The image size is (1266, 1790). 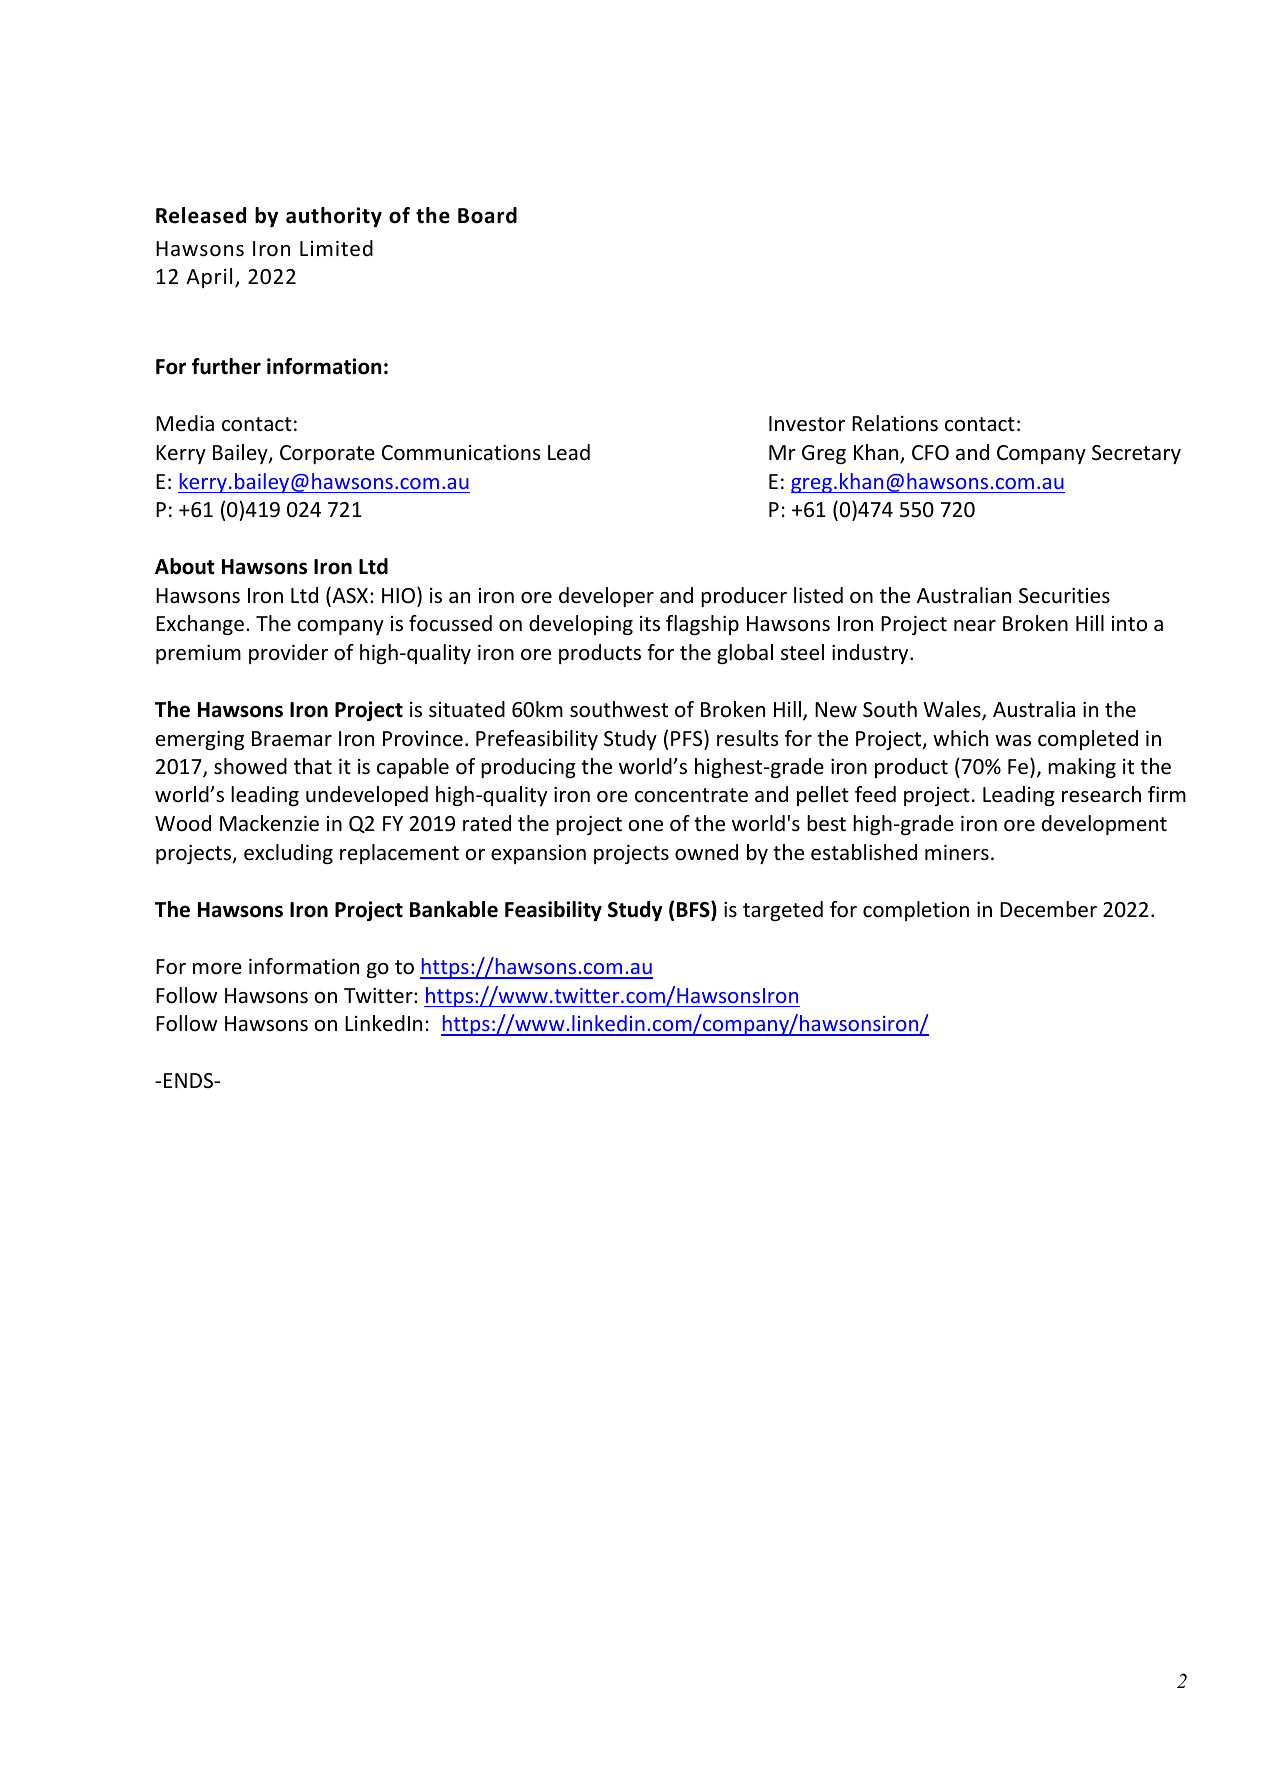 I want to click on Investor, so click(x=807, y=424).
